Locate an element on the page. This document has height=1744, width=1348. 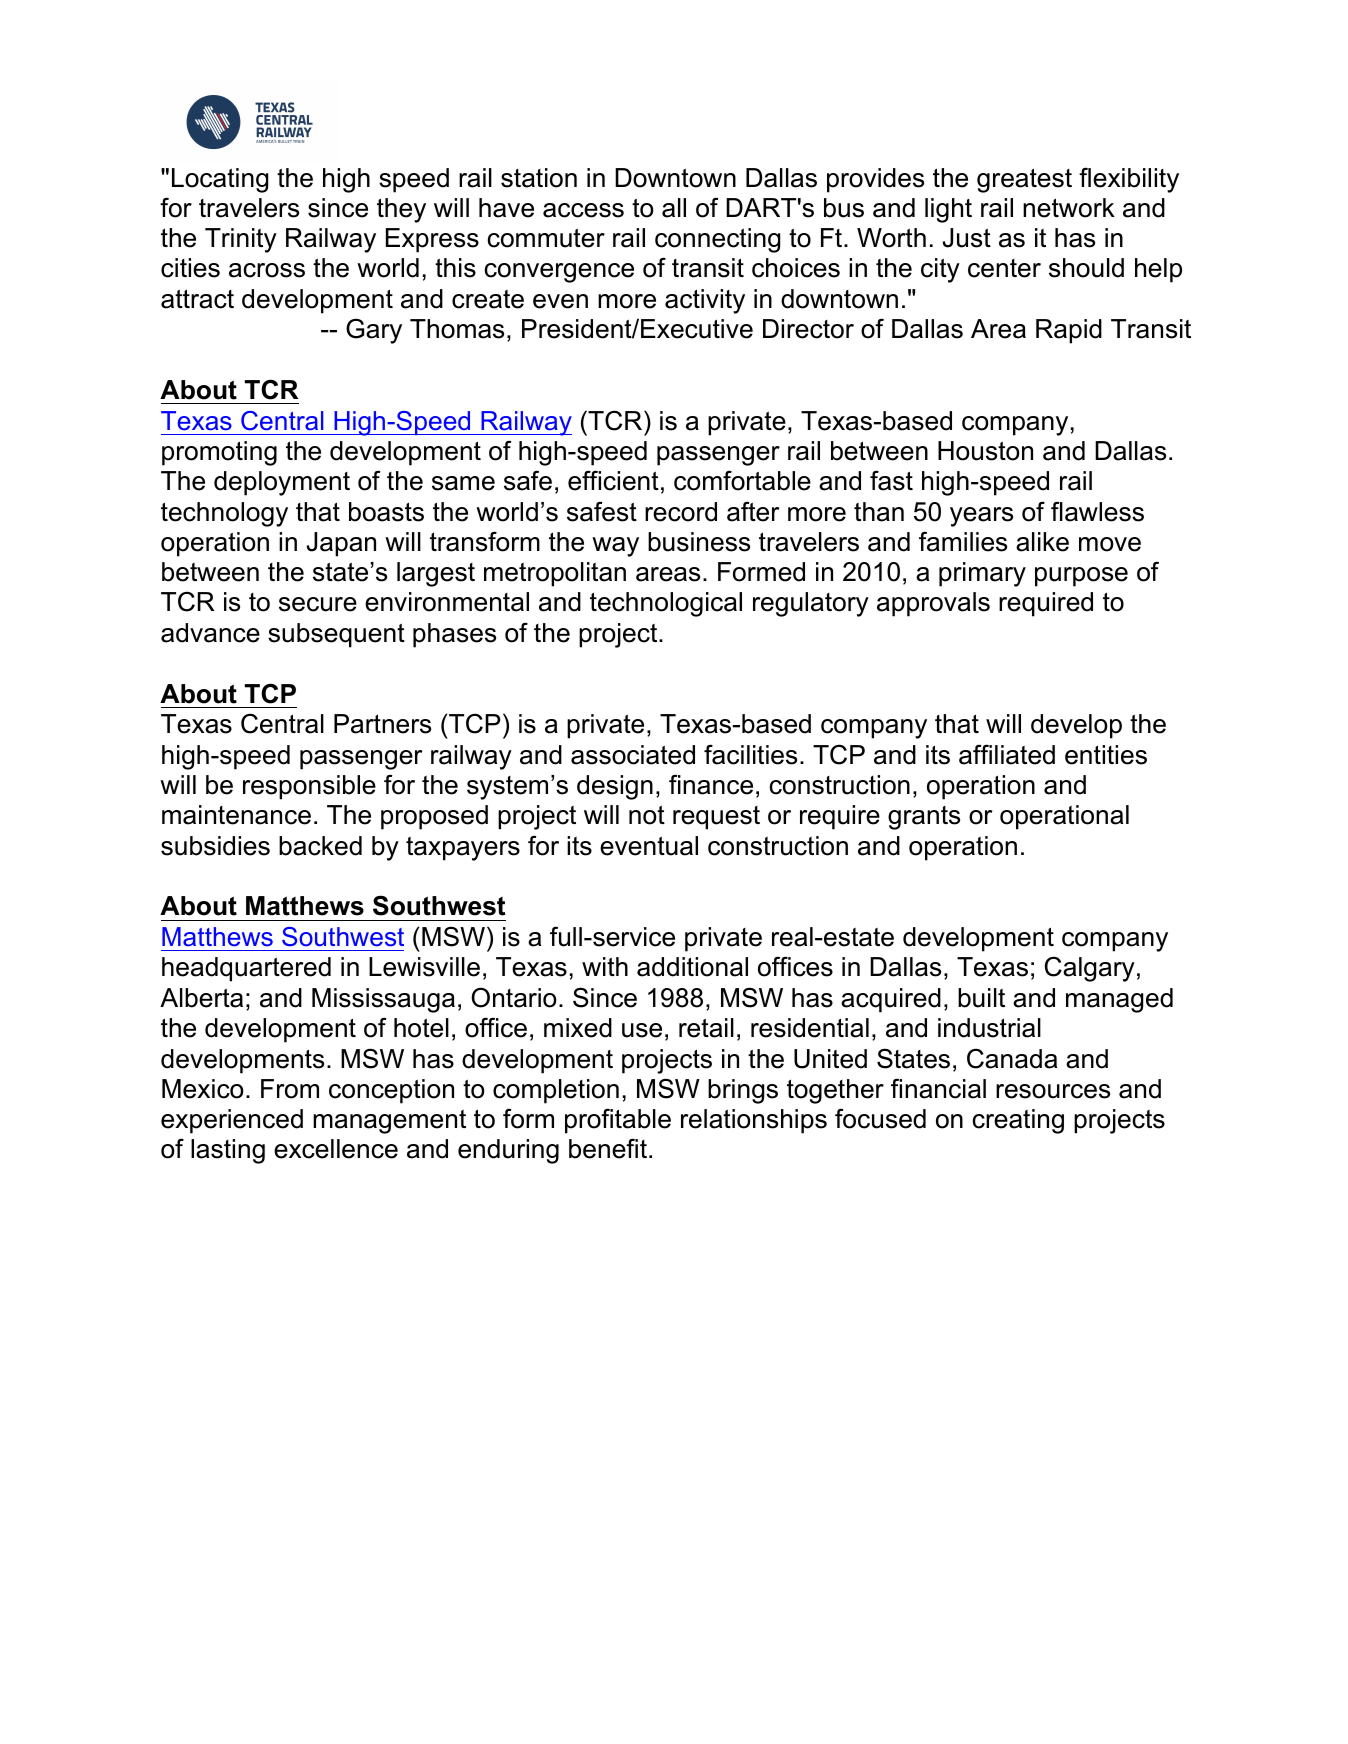
Trinity is located at coordinates (241, 240).
